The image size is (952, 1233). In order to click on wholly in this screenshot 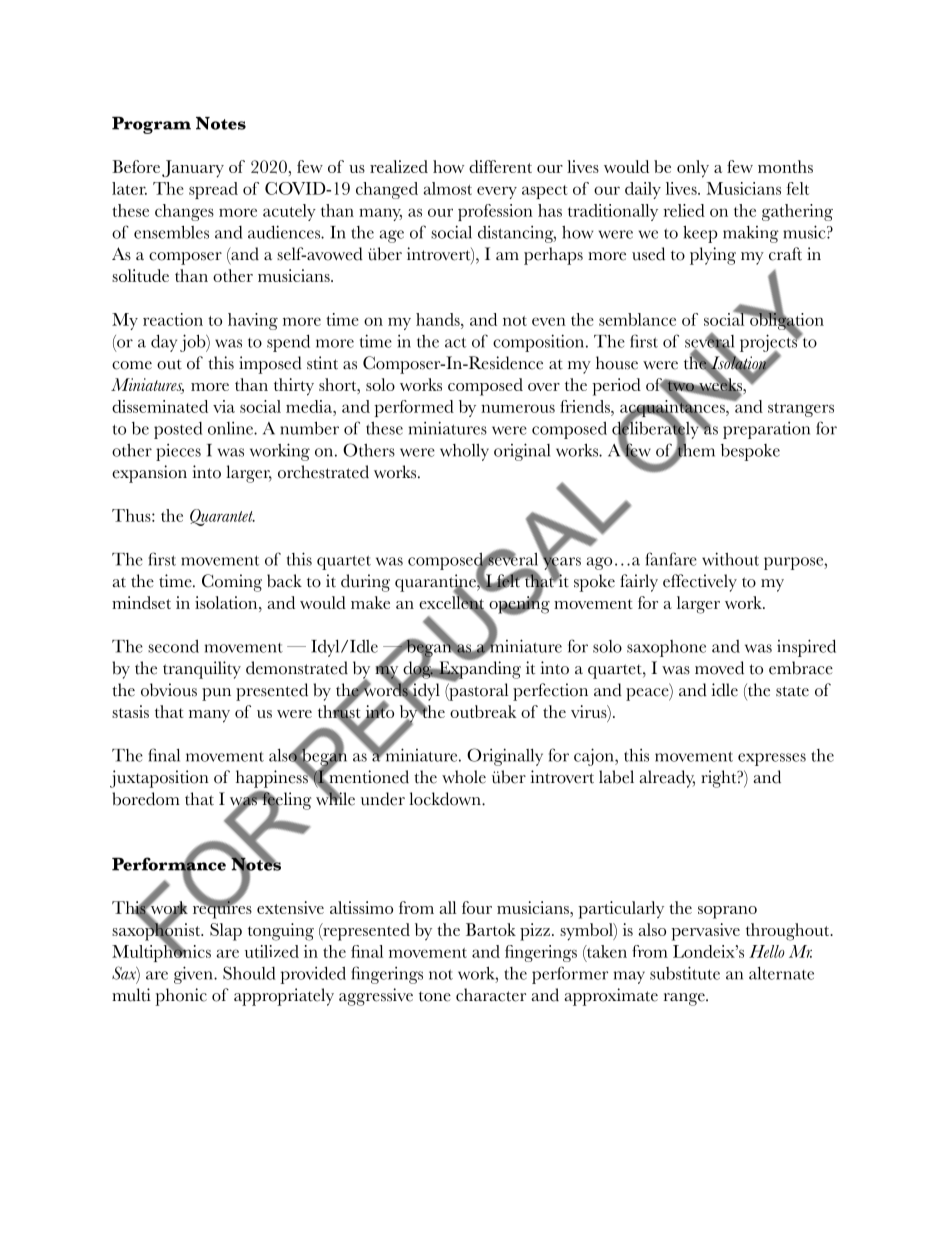, I will do `click(464, 452)`.
